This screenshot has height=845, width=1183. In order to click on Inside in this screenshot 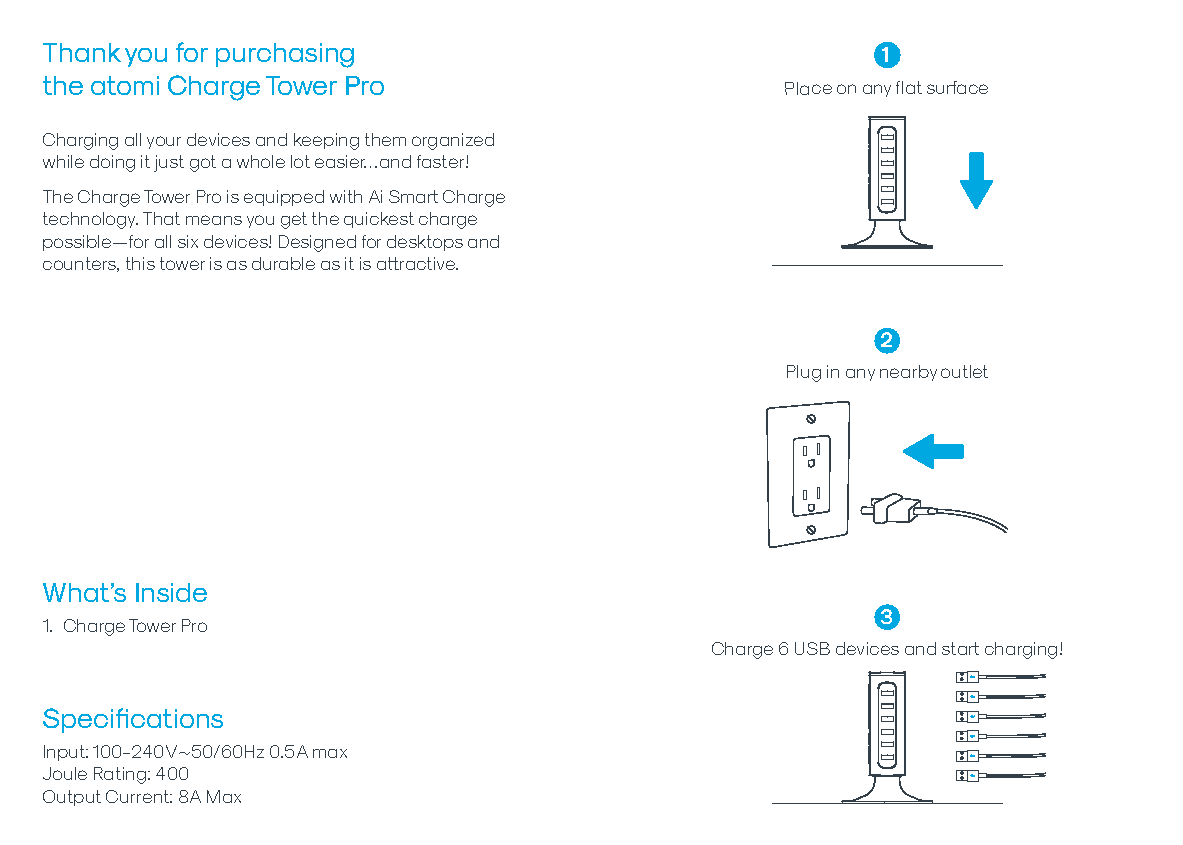, I will do `click(171, 592)`.
